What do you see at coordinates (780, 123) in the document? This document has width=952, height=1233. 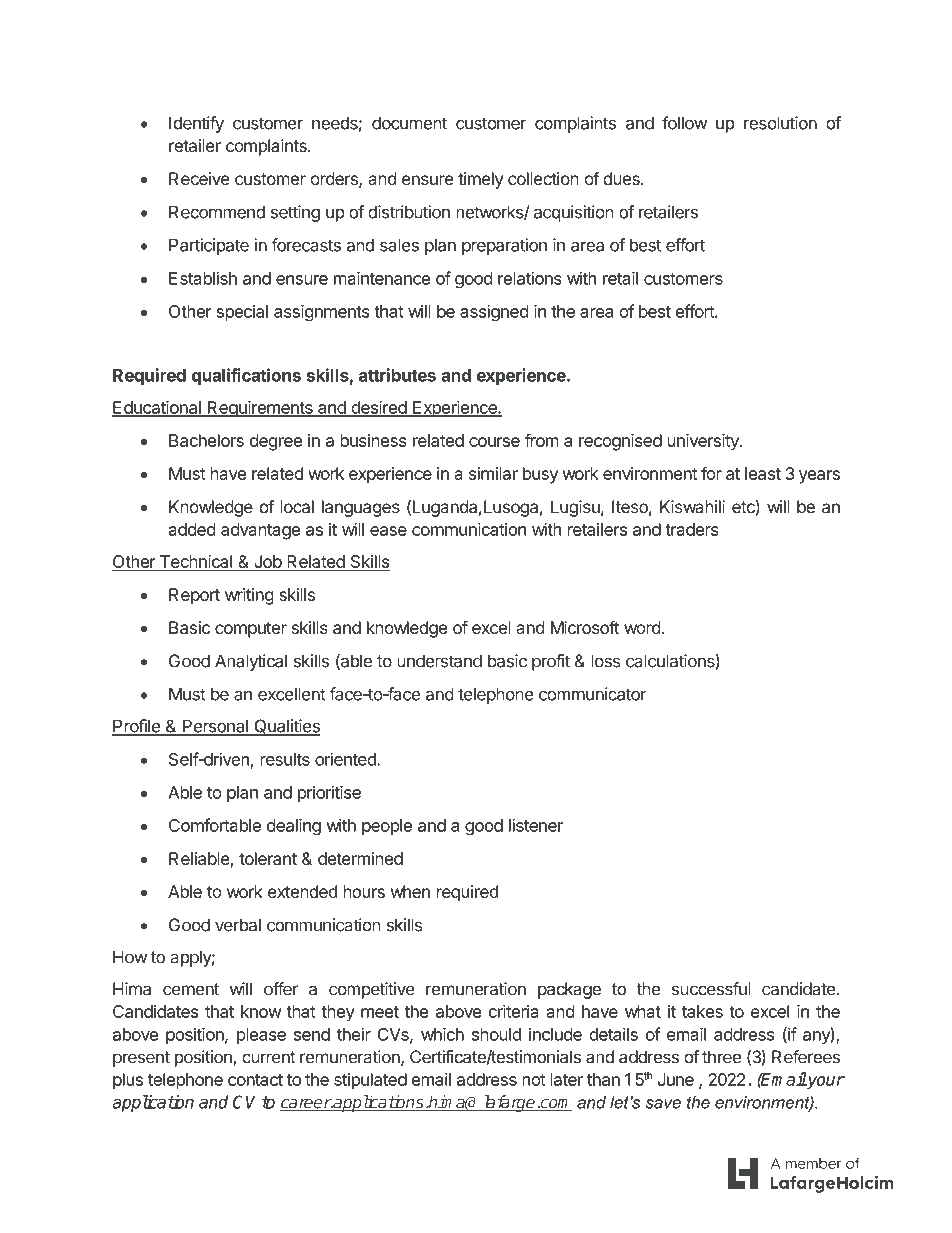 I see `resolution` at bounding box center [780, 123].
